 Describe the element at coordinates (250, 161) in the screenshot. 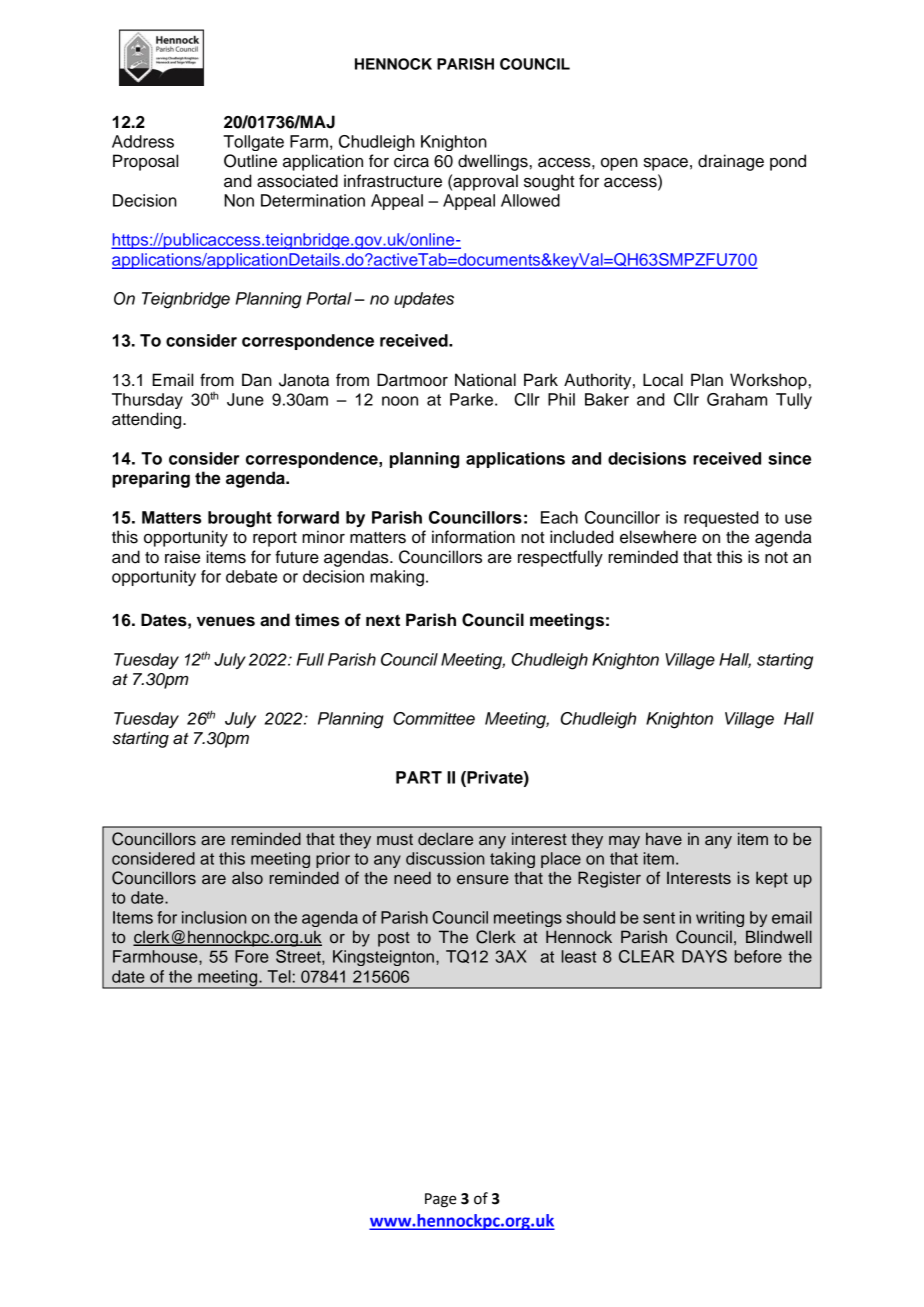

I see `Outline` at that location.
